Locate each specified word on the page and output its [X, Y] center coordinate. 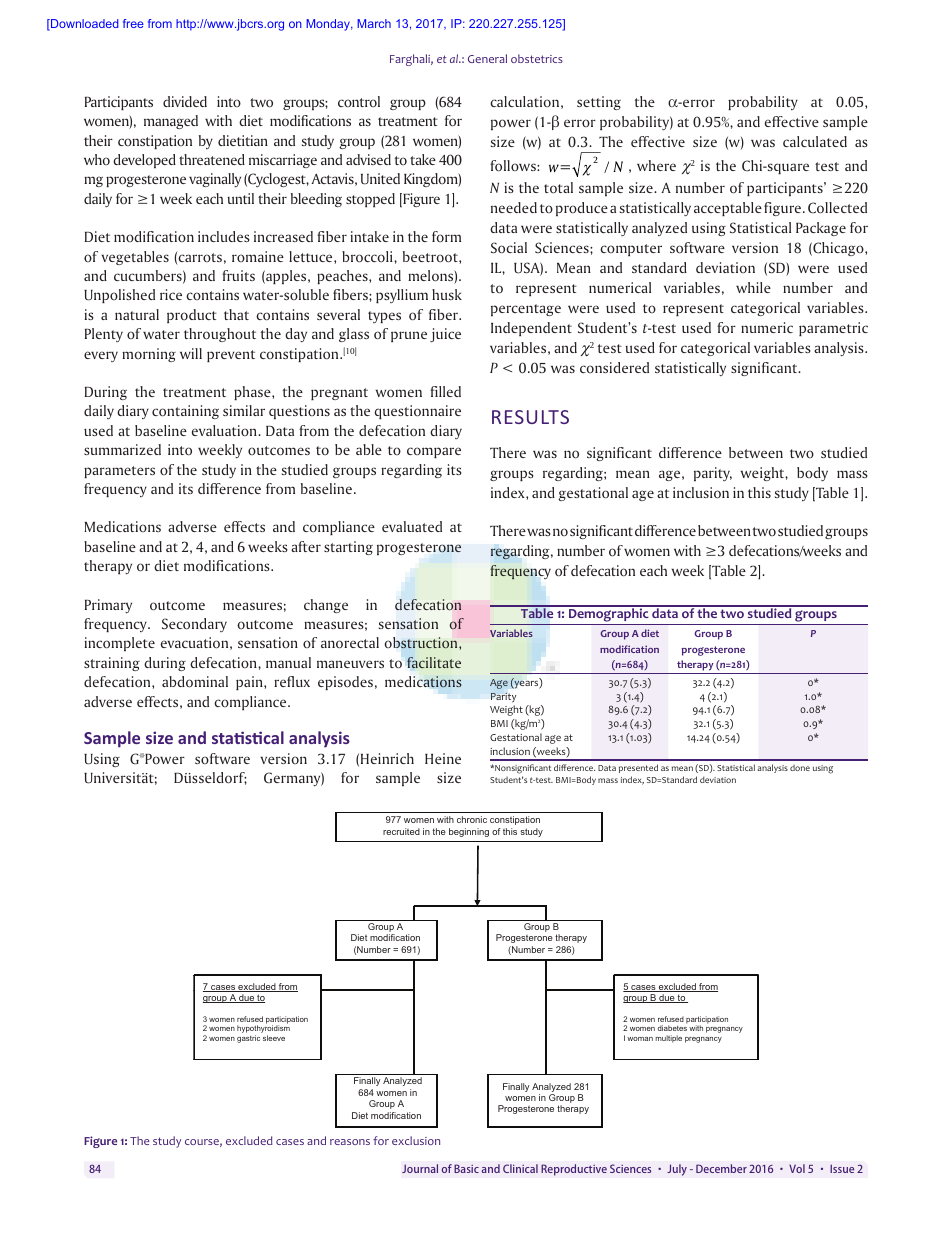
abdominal [195, 682]
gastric [248, 1039]
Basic [466, 1168]
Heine [443, 758]
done [800, 768]
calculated [815, 141]
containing [185, 412]
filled [445, 391]
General [487, 58]
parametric [833, 329]
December [721, 1168]
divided [185, 101]
